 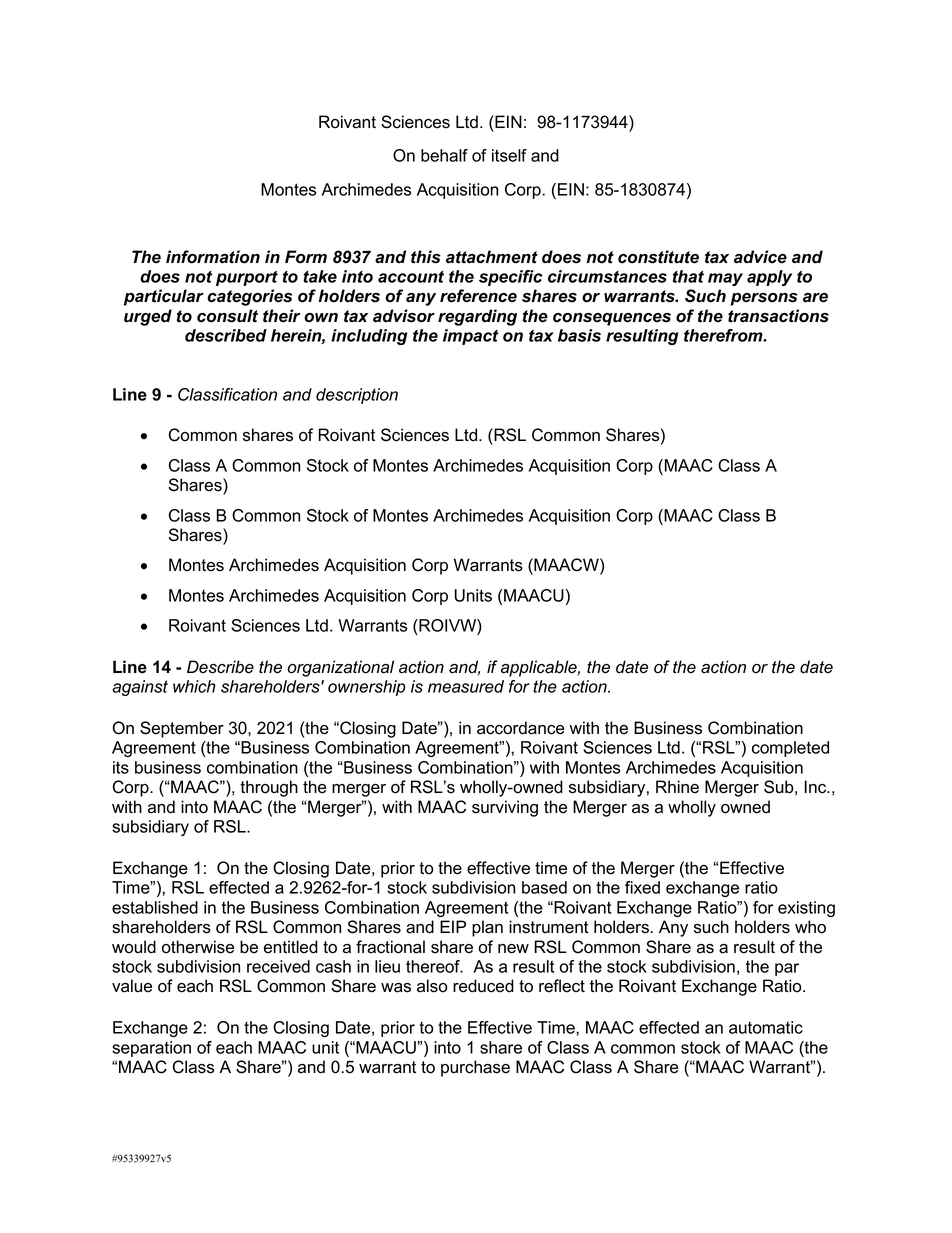 I want to click on completed, so click(x=790, y=749).
